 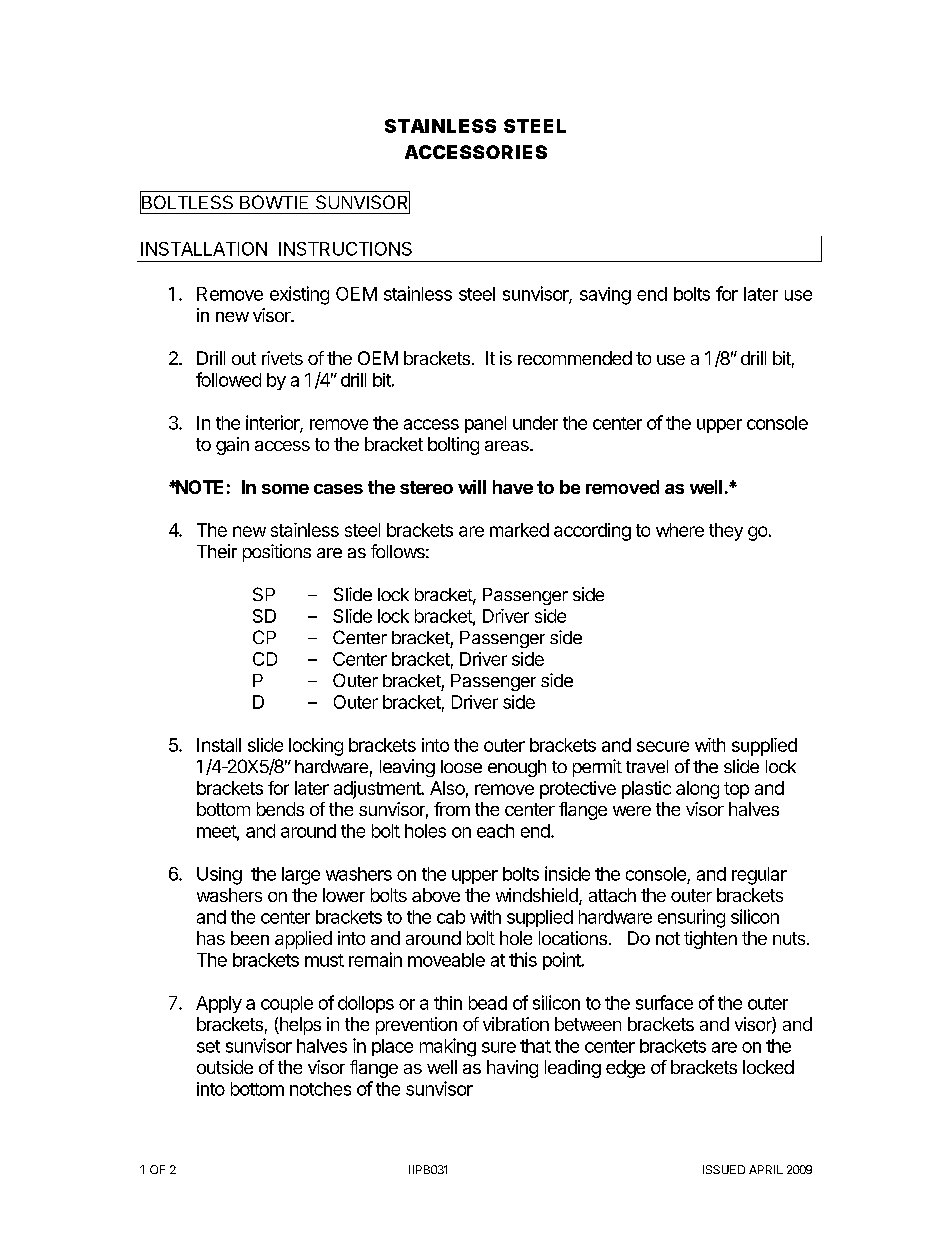 What do you see at coordinates (605, 296) in the screenshot?
I see `saving` at bounding box center [605, 296].
